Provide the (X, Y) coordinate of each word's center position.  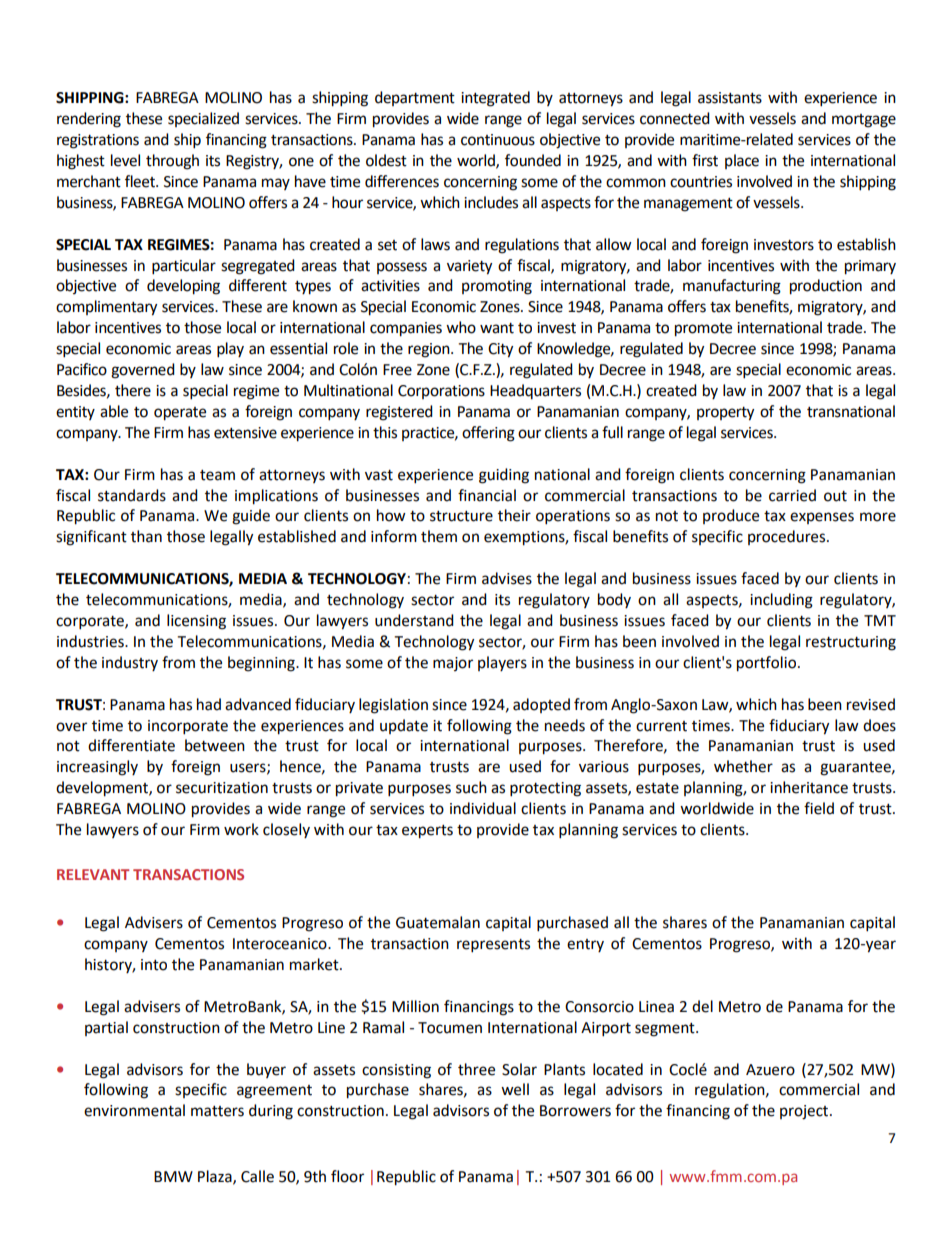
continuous (498, 140)
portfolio (766, 664)
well (515, 1089)
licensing (196, 622)
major (453, 664)
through (172, 162)
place (742, 161)
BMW (173, 1176)
